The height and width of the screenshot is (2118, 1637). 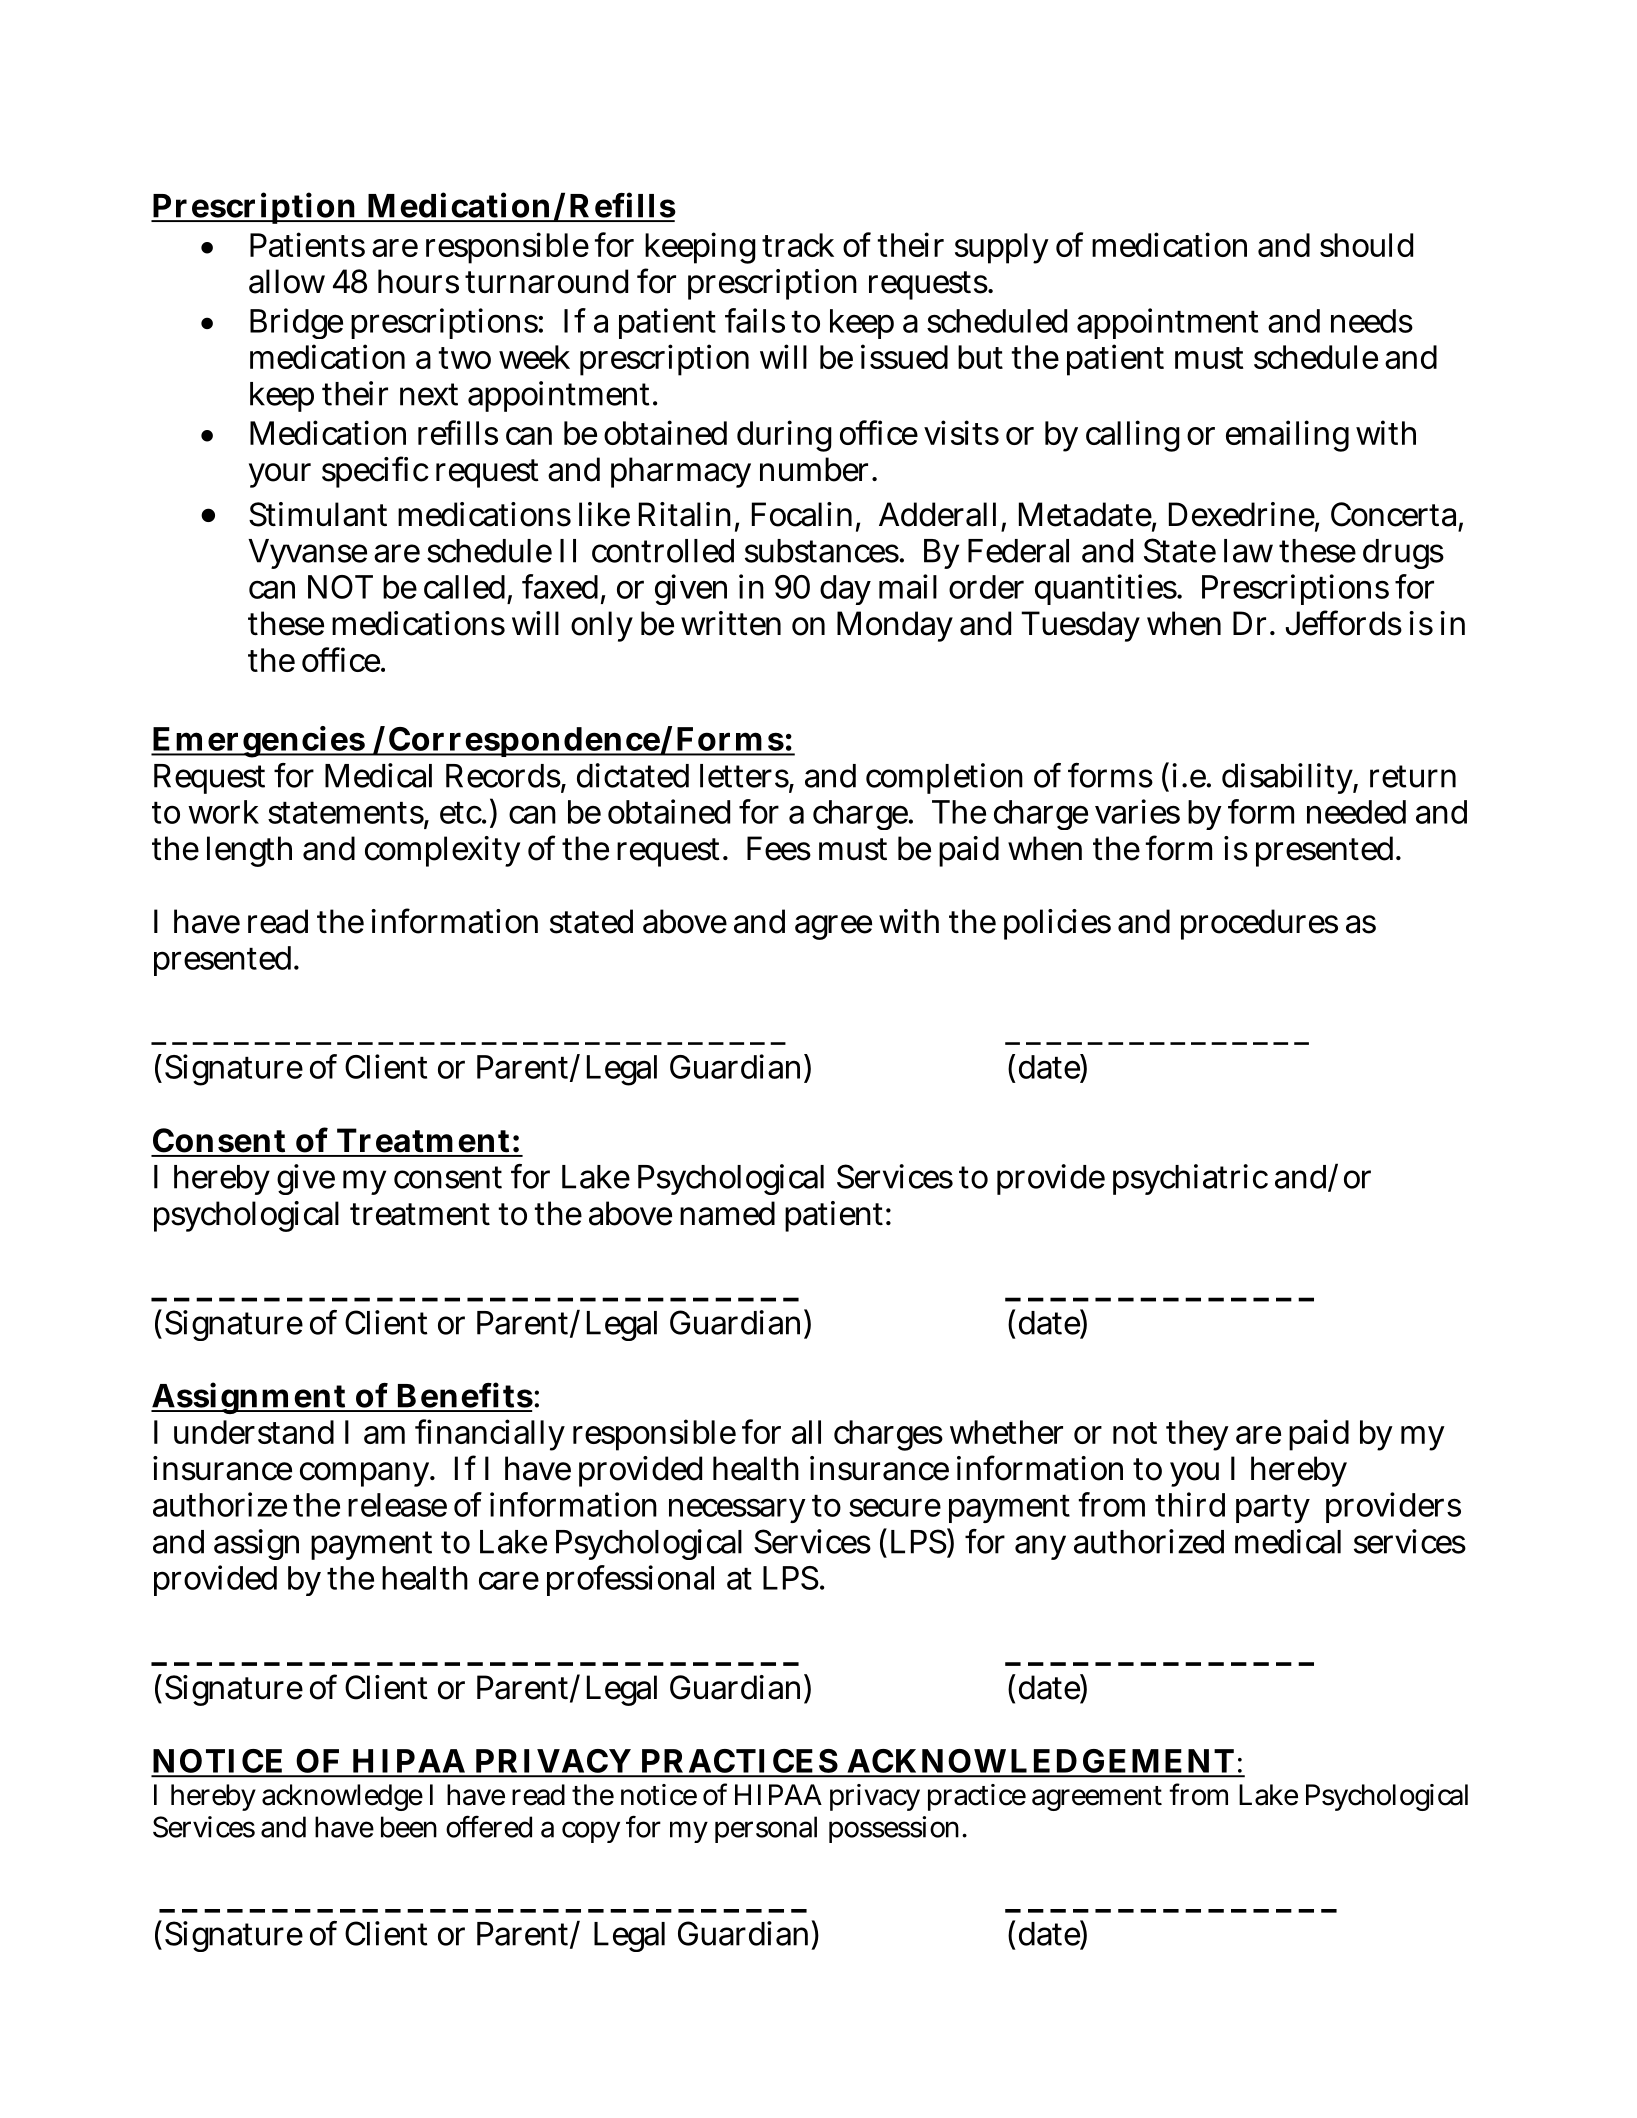 I want to click on been, so click(x=409, y=1827).
